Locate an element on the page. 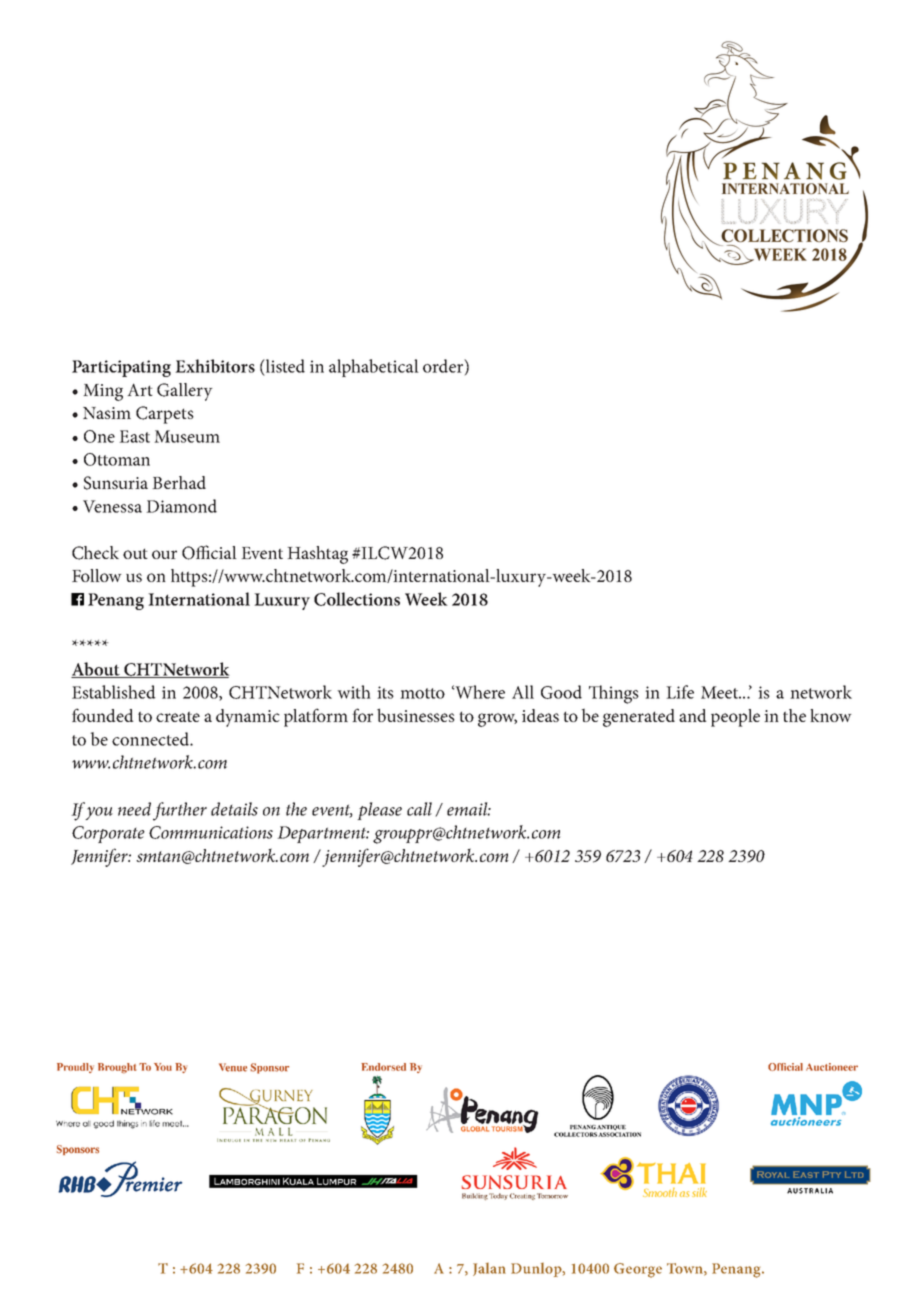  Gallery is located at coordinates (185, 392).
